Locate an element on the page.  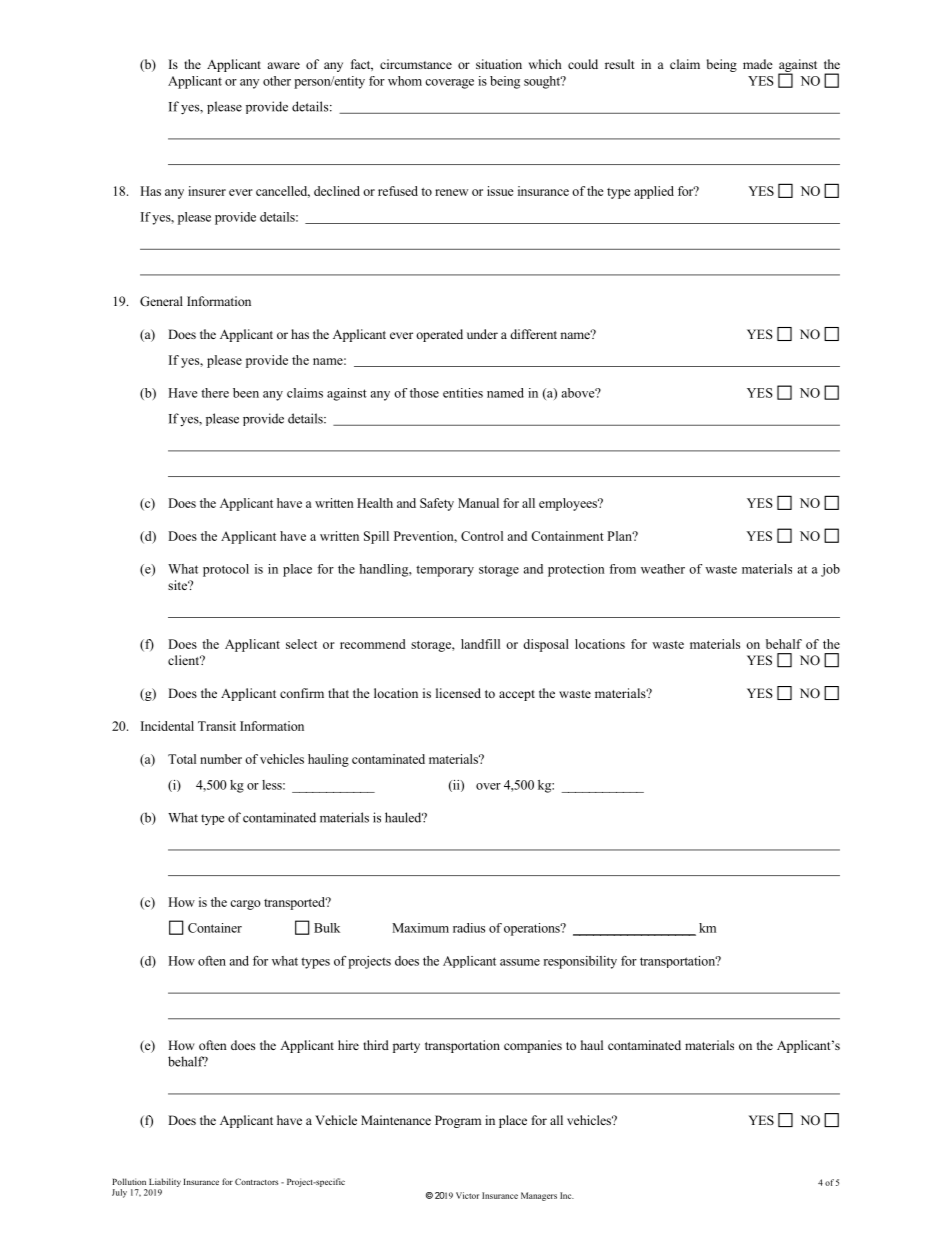
radius is located at coordinates (469, 928).
